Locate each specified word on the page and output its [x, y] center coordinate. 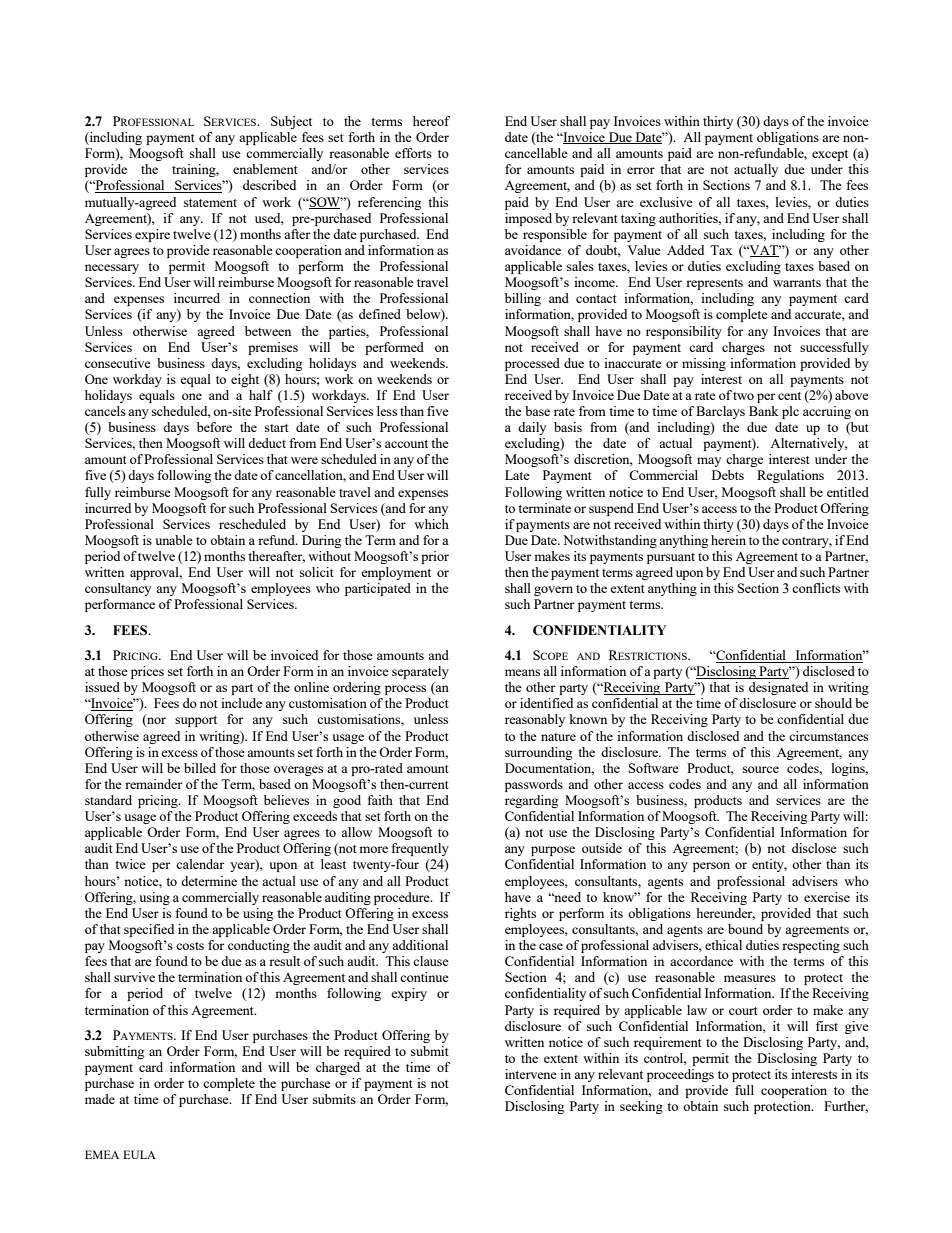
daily [532, 428]
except [830, 155]
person [711, 867]
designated [778, 688]
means [522, 672]
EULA [139, 1154]
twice [130, 864]
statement [210, 203]
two [743, 396]
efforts [413, 153]
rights [520, 914]
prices [147, 672]
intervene [531, 1074]
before [214, 427]
